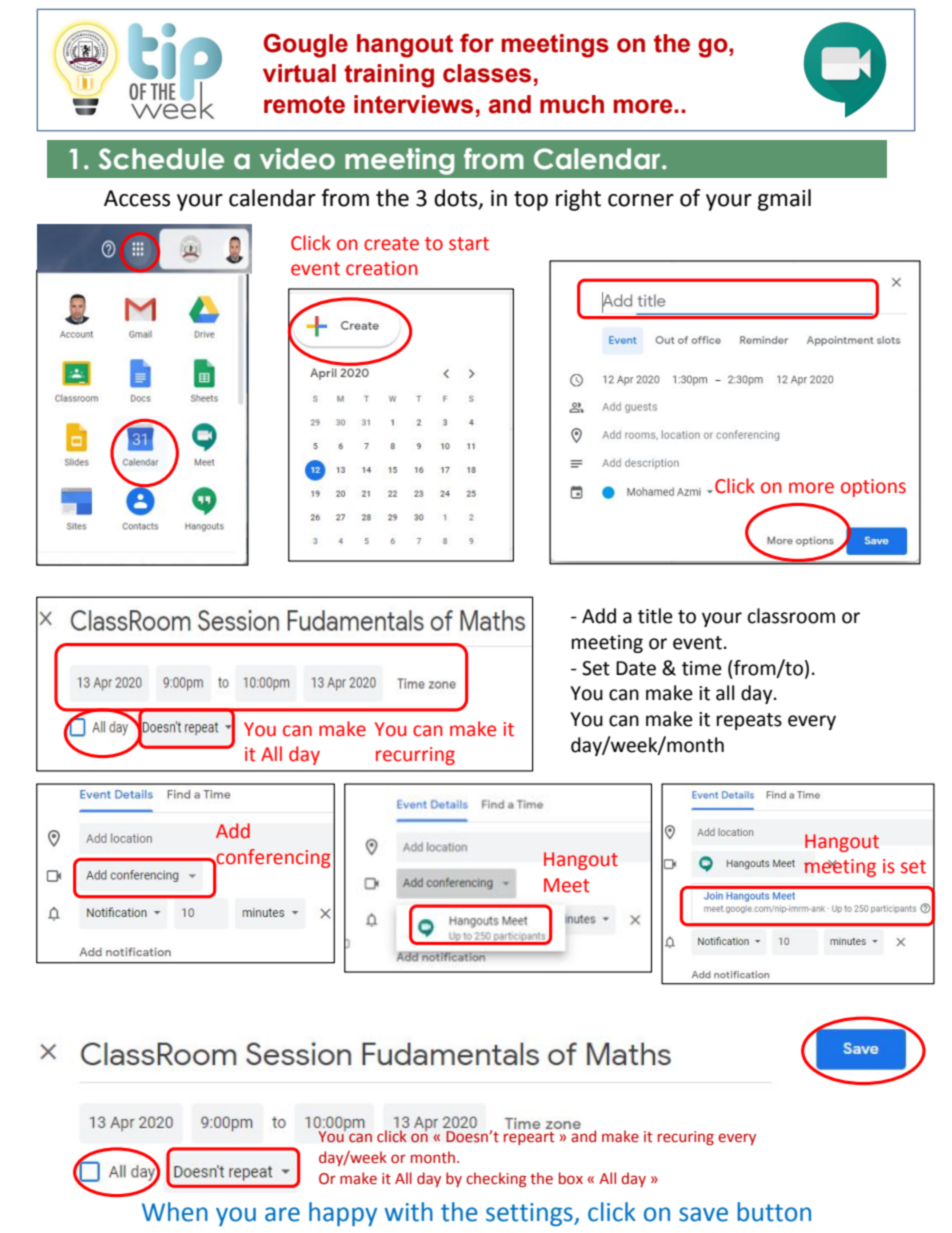  Describe the element at coordinates (496, 1179) in the screenshot. I see `checking` at that location.
